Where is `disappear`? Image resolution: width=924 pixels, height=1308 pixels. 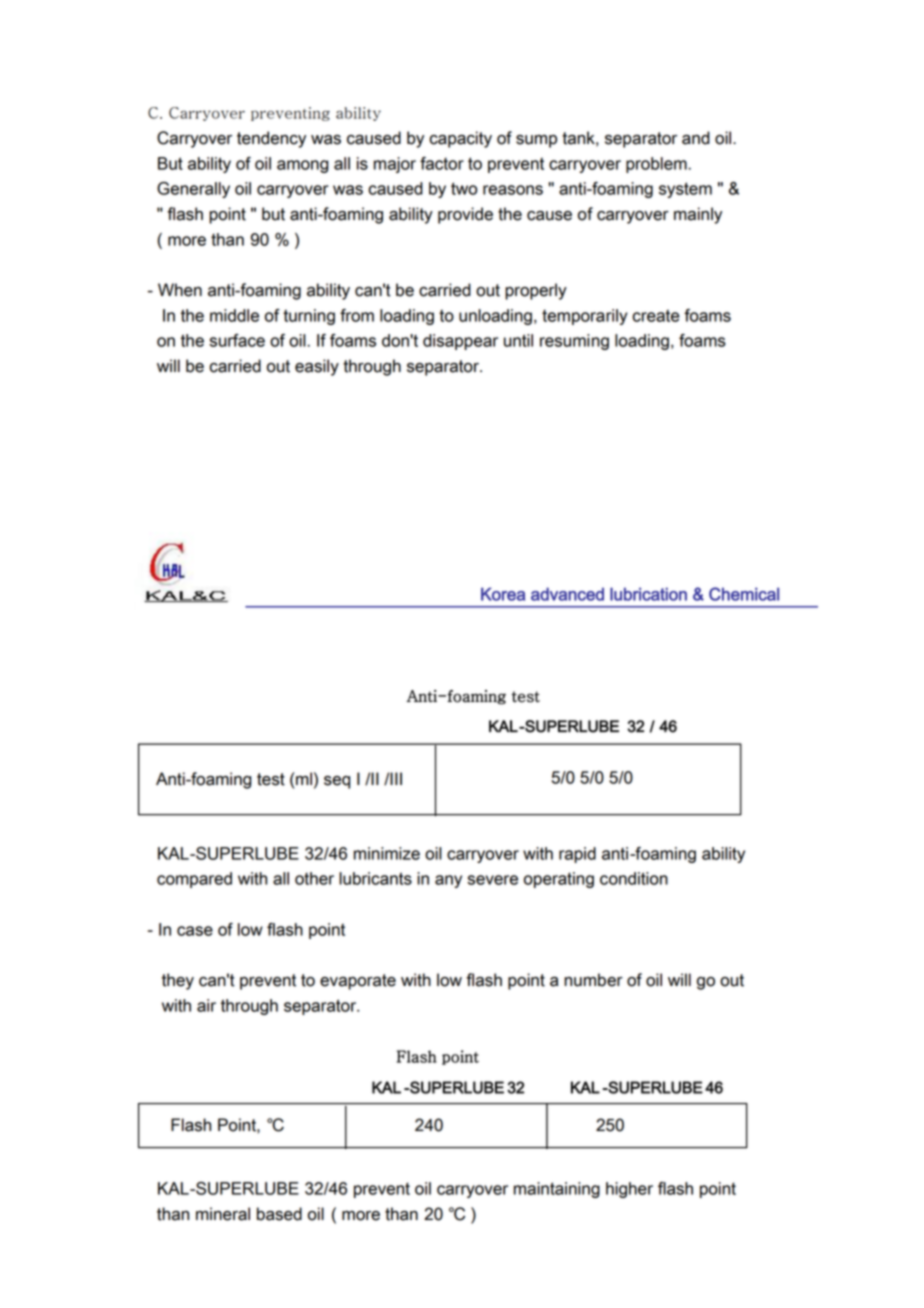 disappear is located at coordinates (460, 342).
